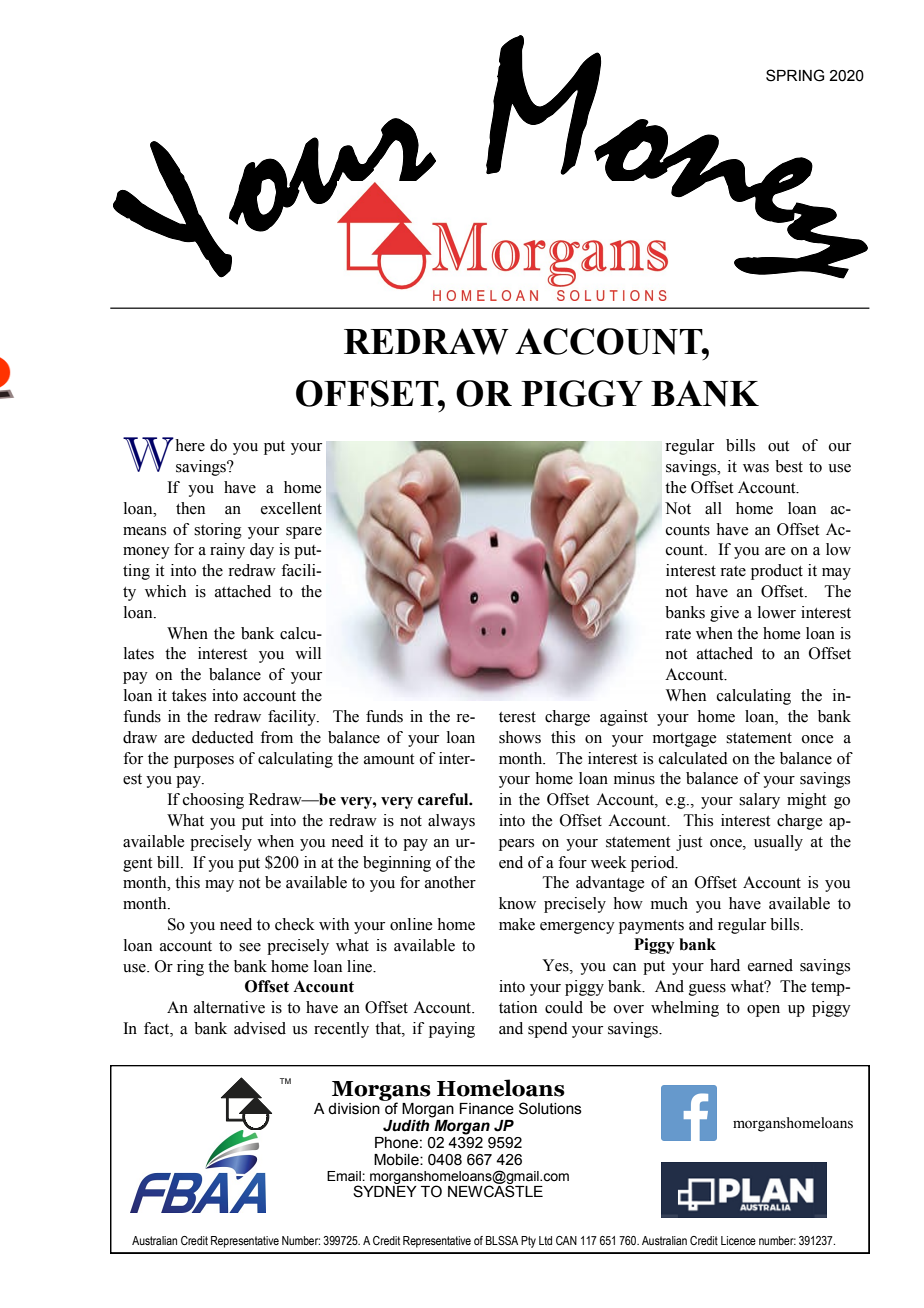  I want to click on advised, so click(260, 1028).
